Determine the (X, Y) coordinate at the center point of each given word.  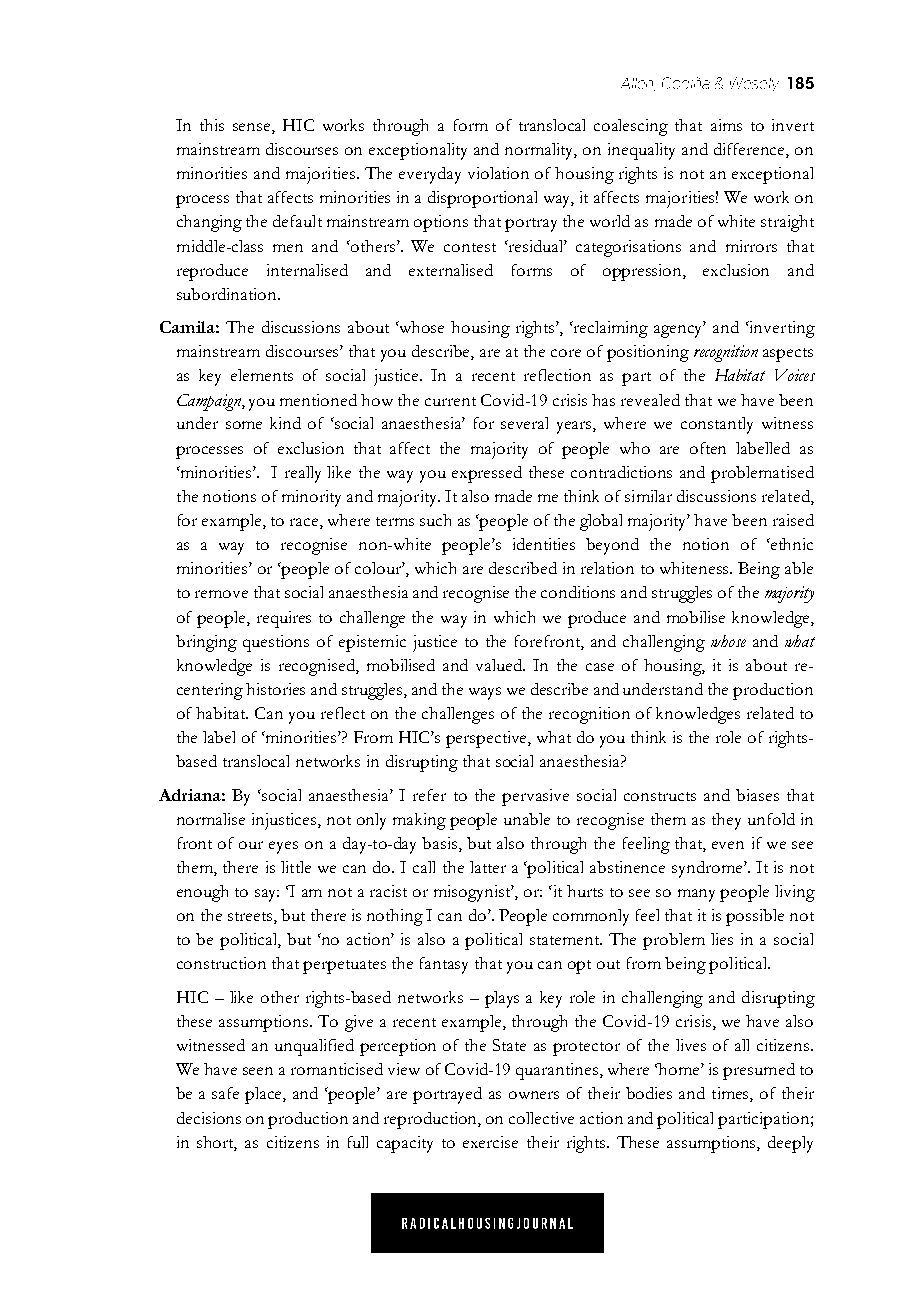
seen (258, 1071)
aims (726, 125)
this (212, 125)
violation (498, 173)
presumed (759, 1071)
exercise (490, 1142)
